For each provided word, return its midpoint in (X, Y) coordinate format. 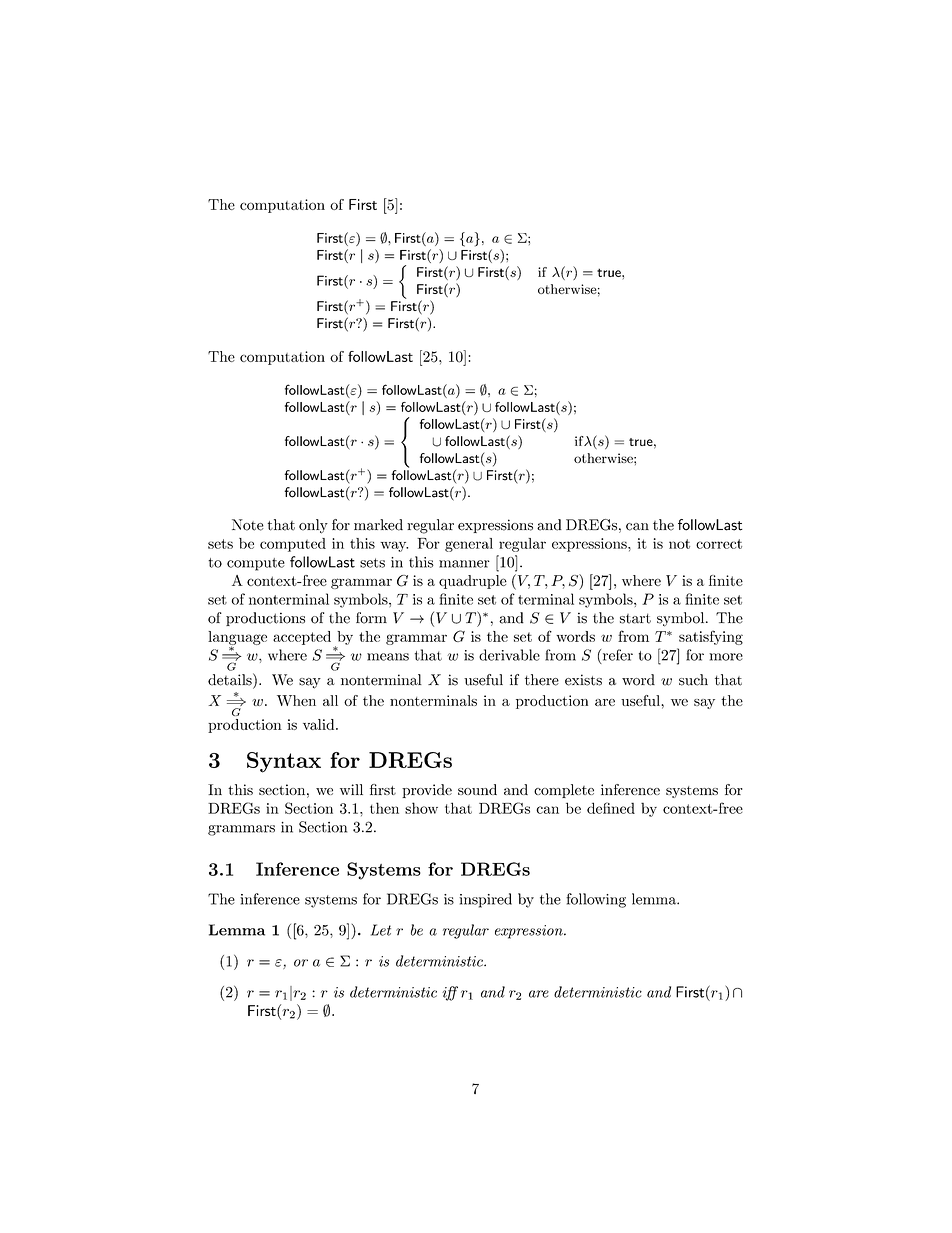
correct (719, 544)
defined (611, 808)
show (421, 808)
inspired (485, 900)
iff (450, 993)
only (313, 526)
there (542, 680)
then (384, 808)
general (469, 545)
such (693, 680)
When (296, 700)
